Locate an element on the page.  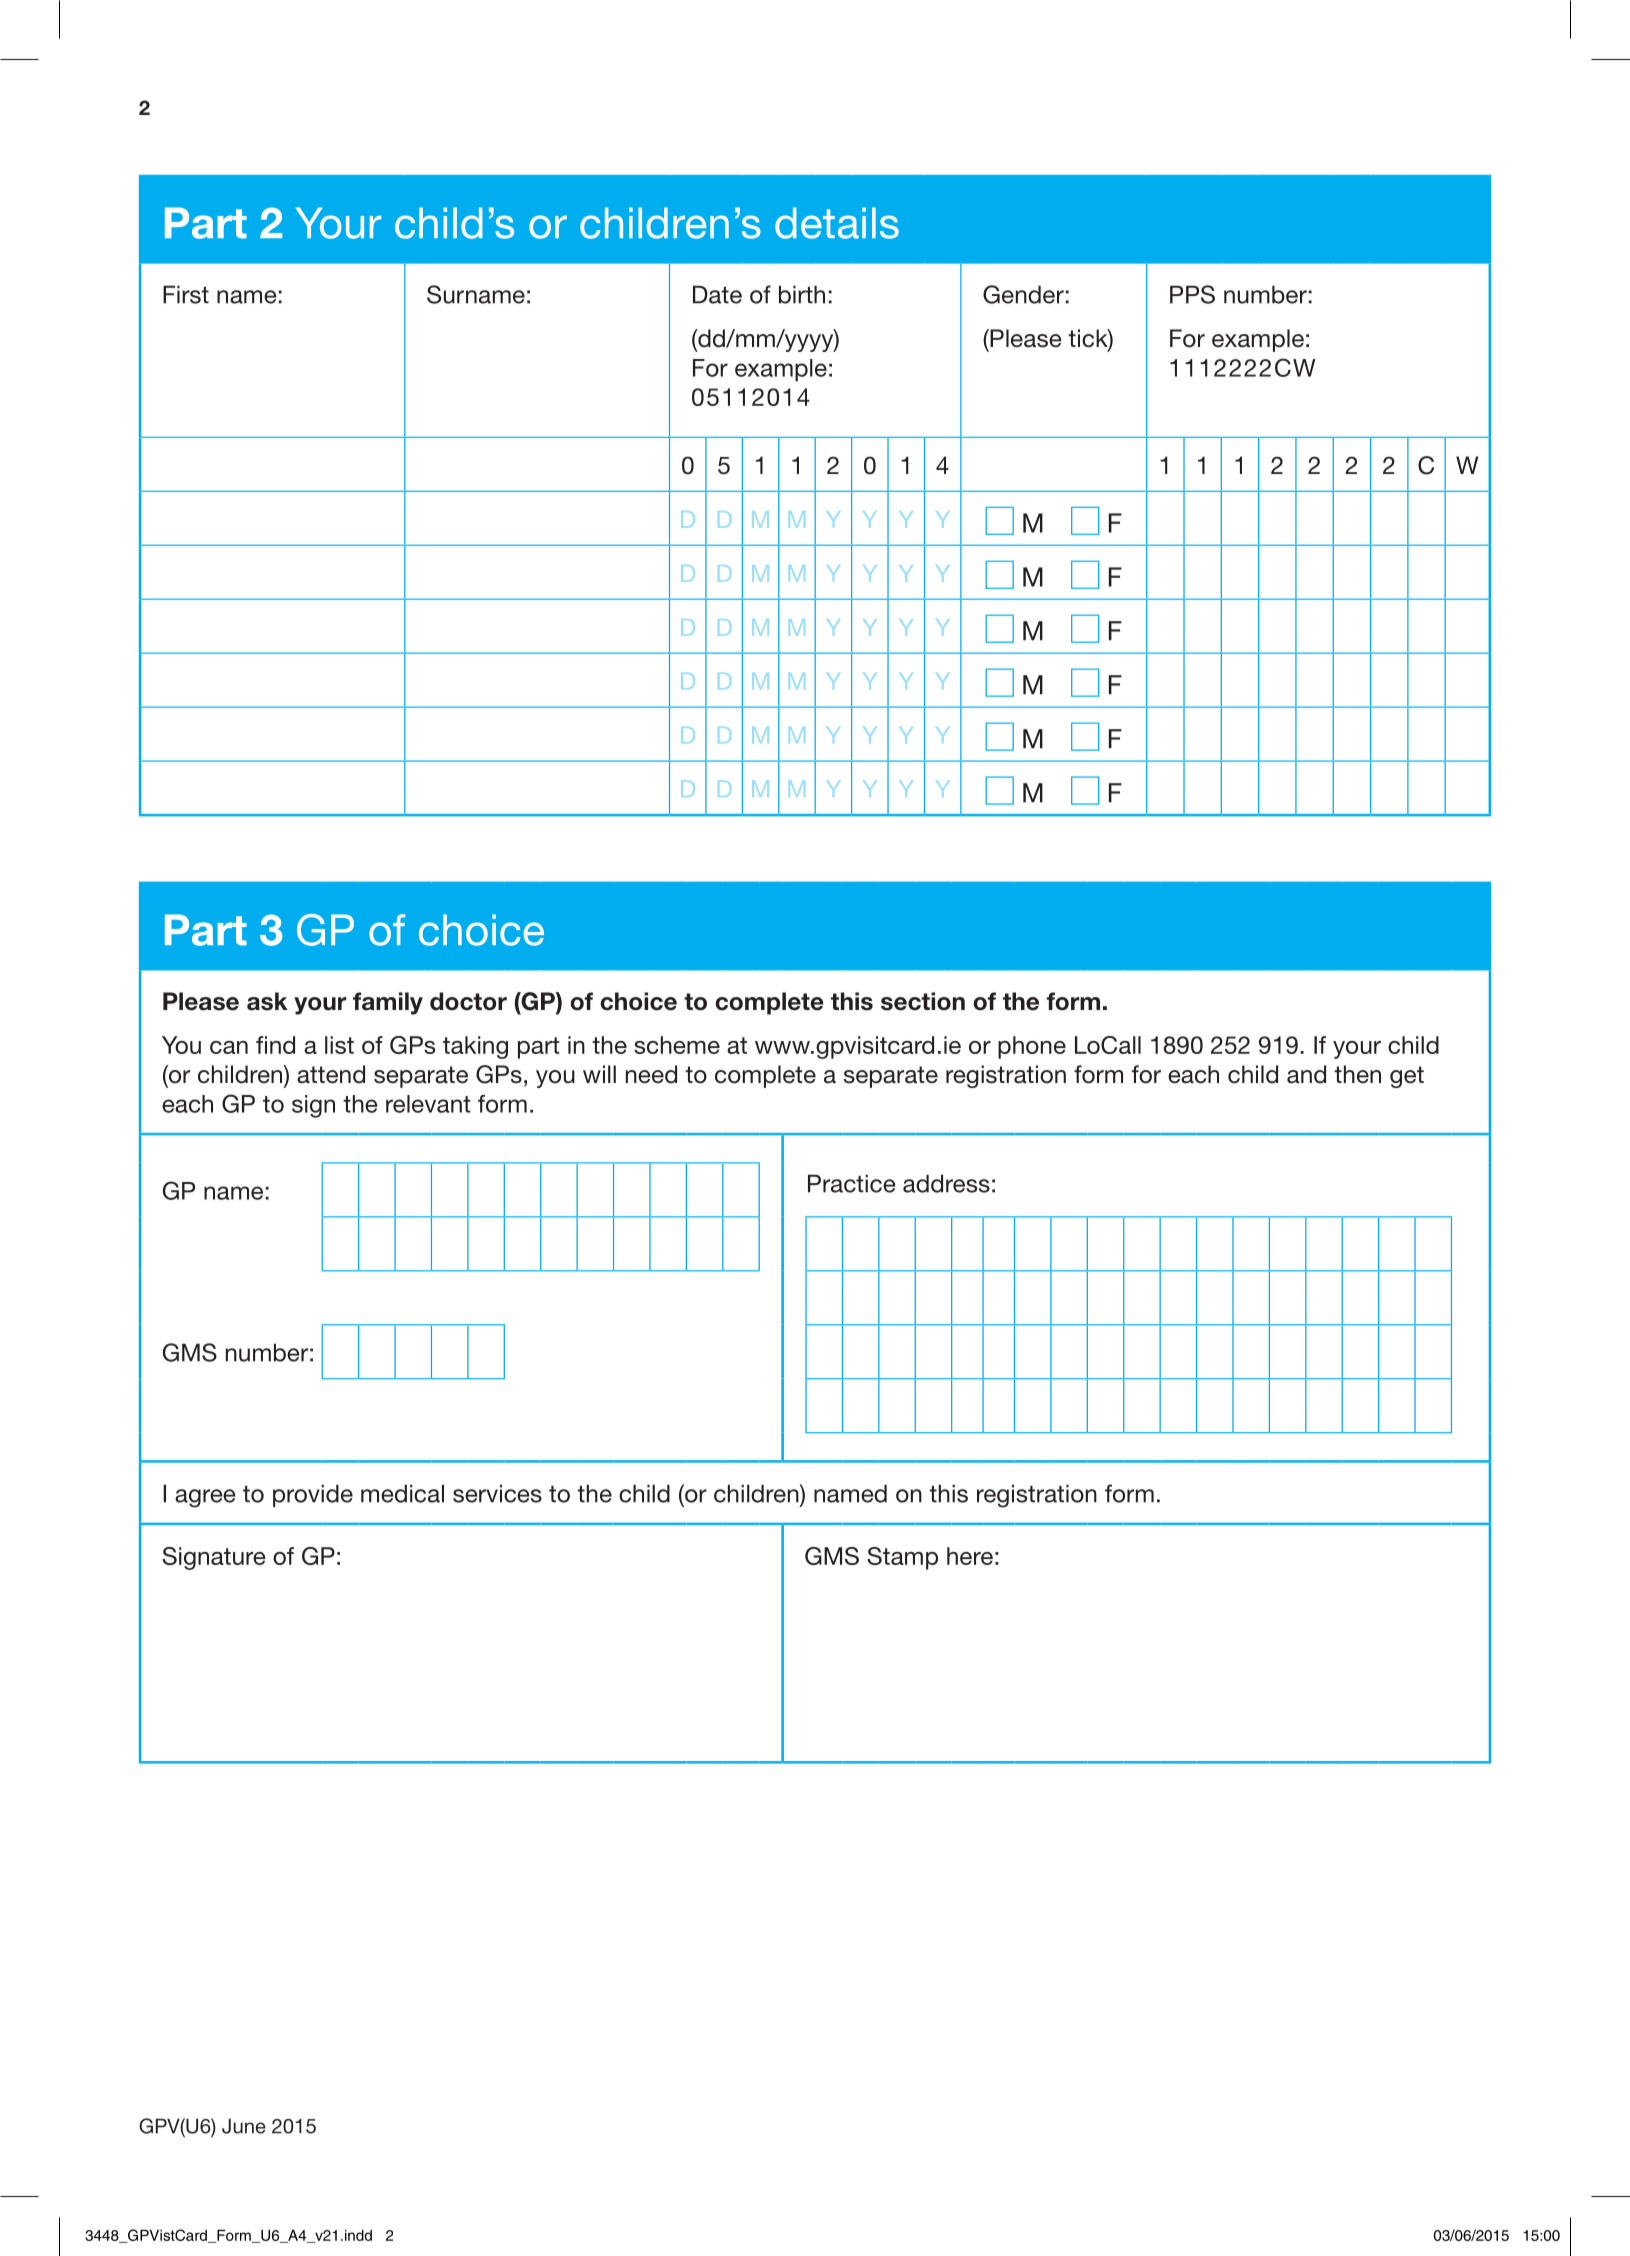
and is located at coordinates (1306, 1074).
